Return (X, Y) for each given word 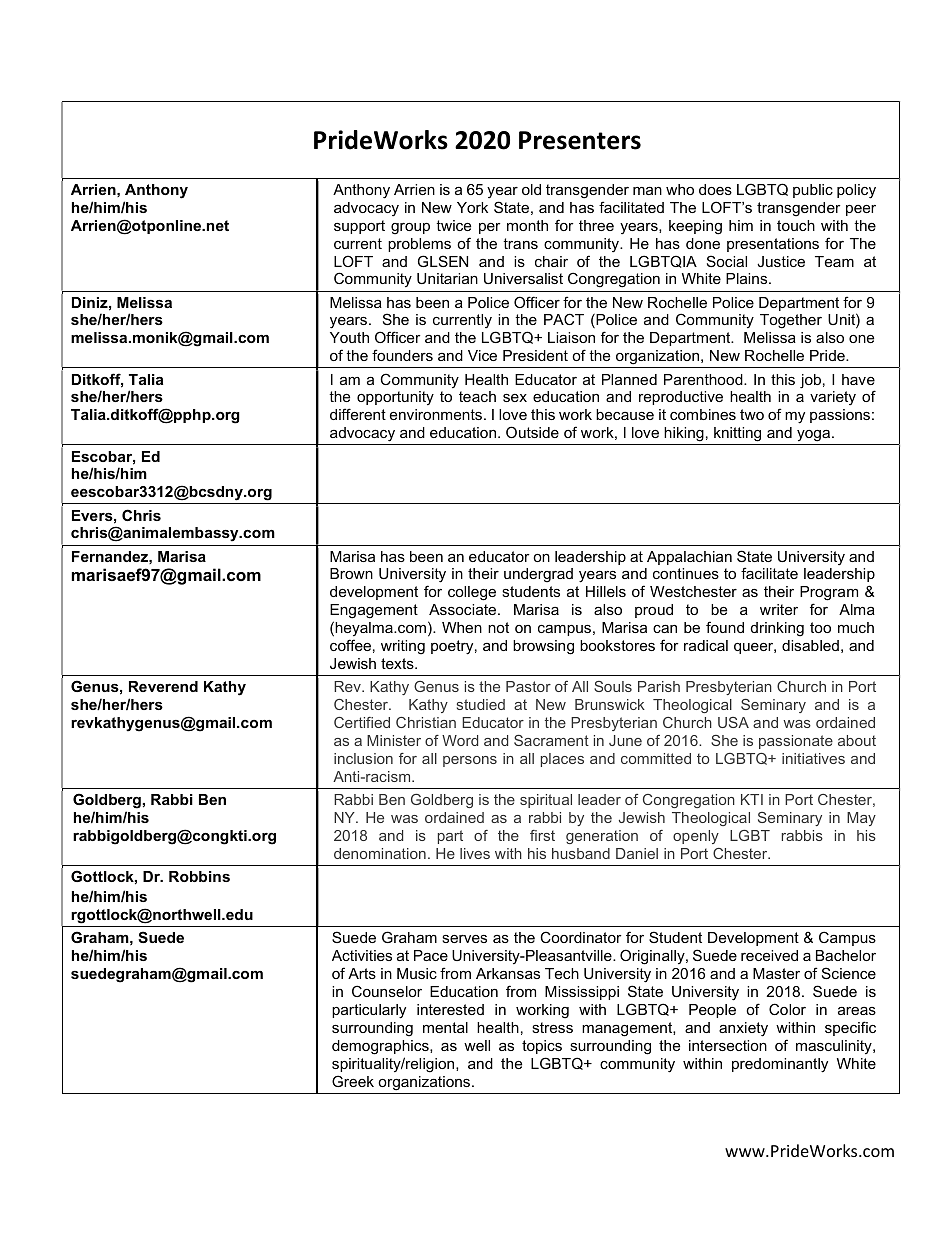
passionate (796, 742)
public (813, 191)
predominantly (780, 1065)
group (410, 229)
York (472, 207)
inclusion (363, 758)
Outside (532, 432)
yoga (813, 437)
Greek (353, 1081)
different (358, 414)
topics (542, 1047)
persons (470, 761)
